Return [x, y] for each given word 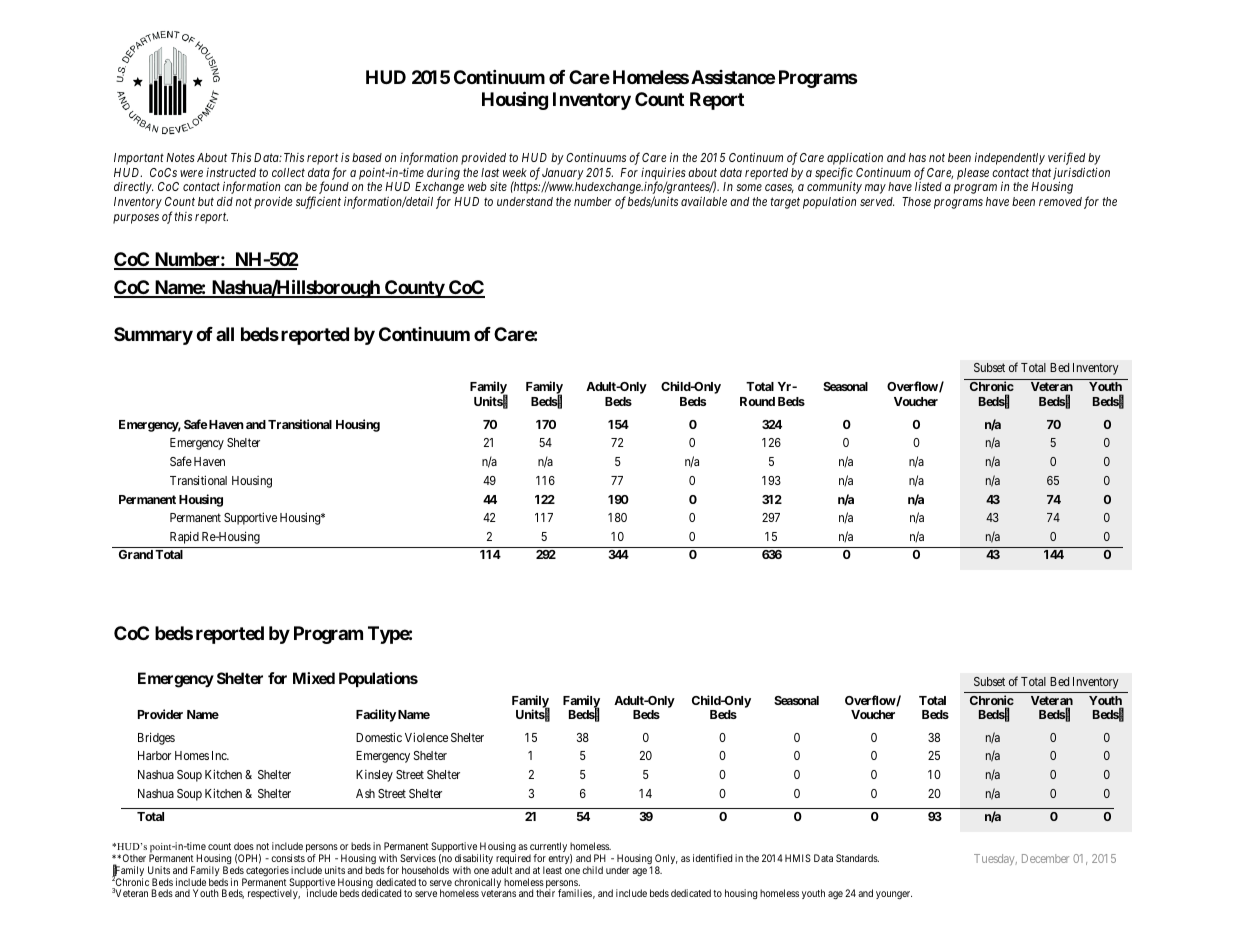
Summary [153, 336]
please [973, 174]
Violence [426, 737]
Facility [376, 715]
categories [266, 872]
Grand [136, 554]
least [552, 870]
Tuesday [995, 860]
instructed [231, 172]
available [704, 201]
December [1045, 858]
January [563, 175]
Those [916, 201]
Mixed [314, 678]
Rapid [184, 537]
